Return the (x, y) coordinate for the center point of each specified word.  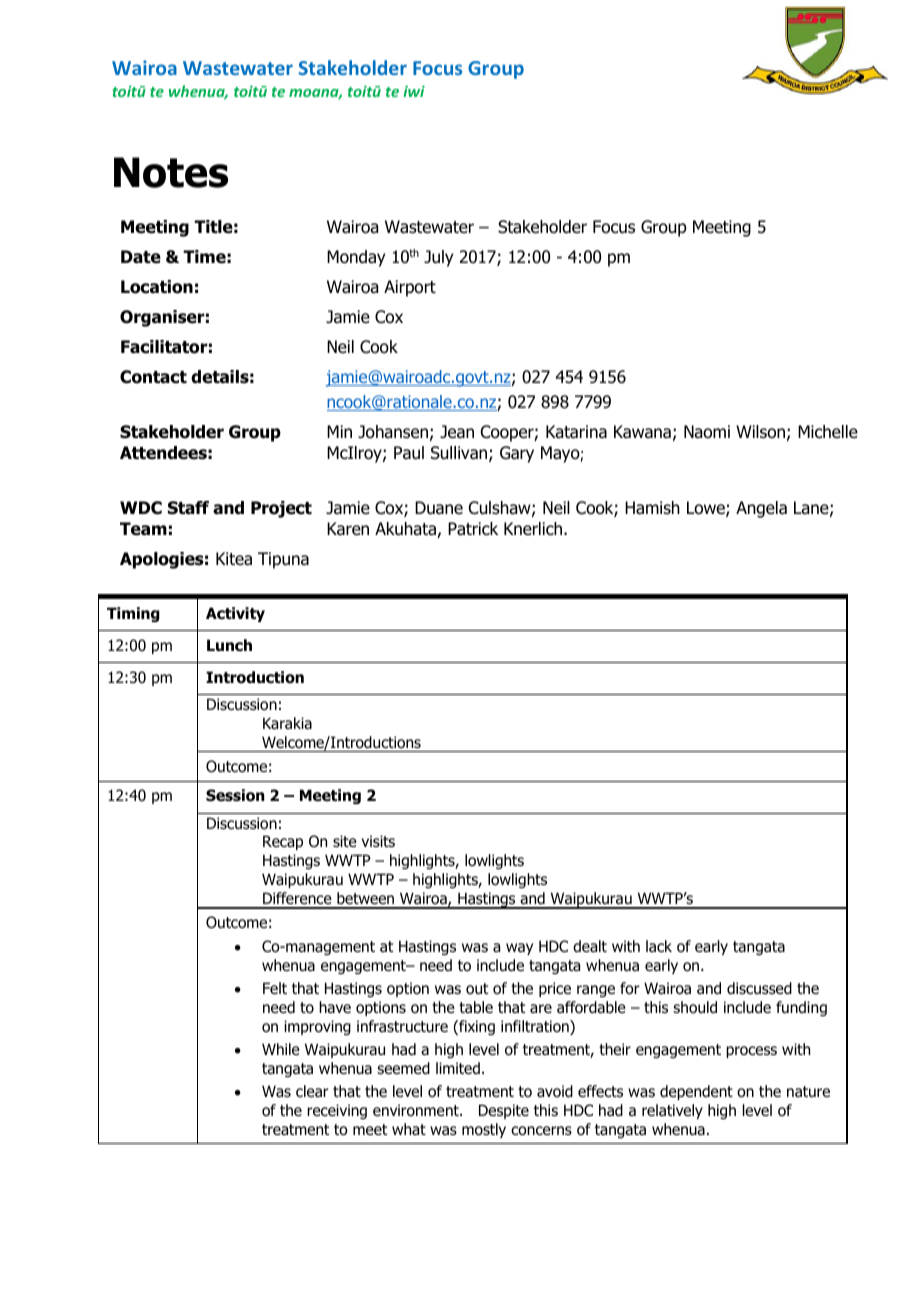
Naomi (707, 432)
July (438, 258)
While (281, 1049)
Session (235, 795)
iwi (414, 91)
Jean (457, 432)
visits (378, 841)
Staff (188, 508)
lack (659, 946)
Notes (171, 172)
